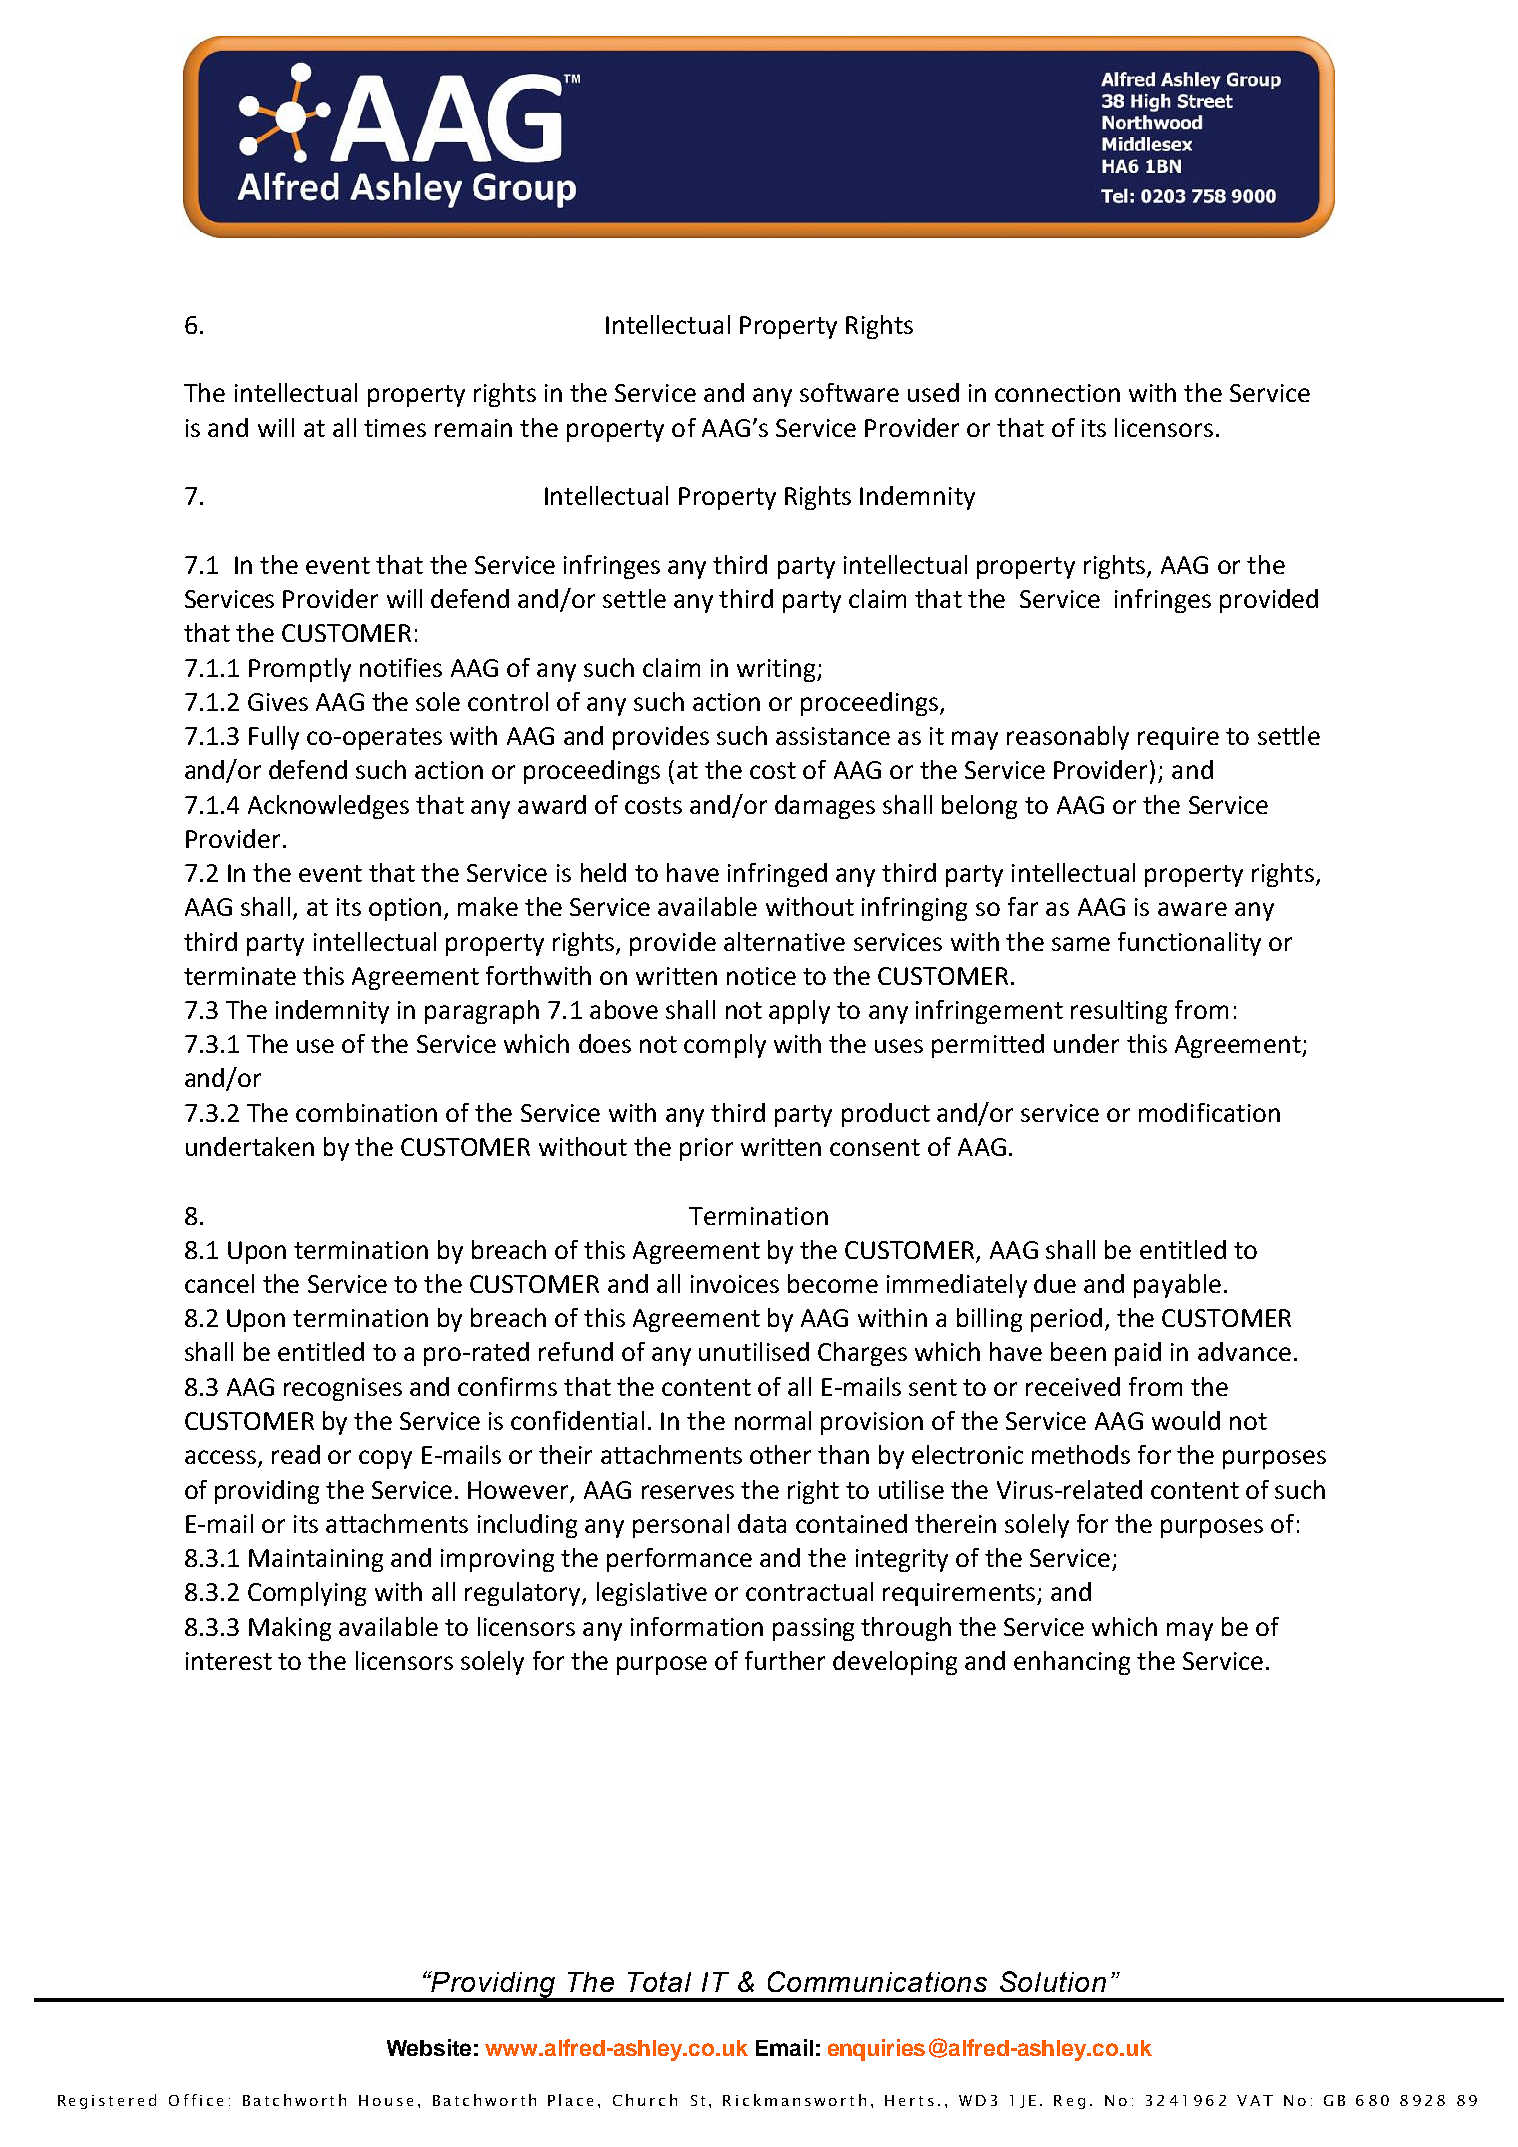 The height and width of the document is (2147, 1518). Describe the element at coordinates (735, 1284) in the document. I see `invoices` at that location.
